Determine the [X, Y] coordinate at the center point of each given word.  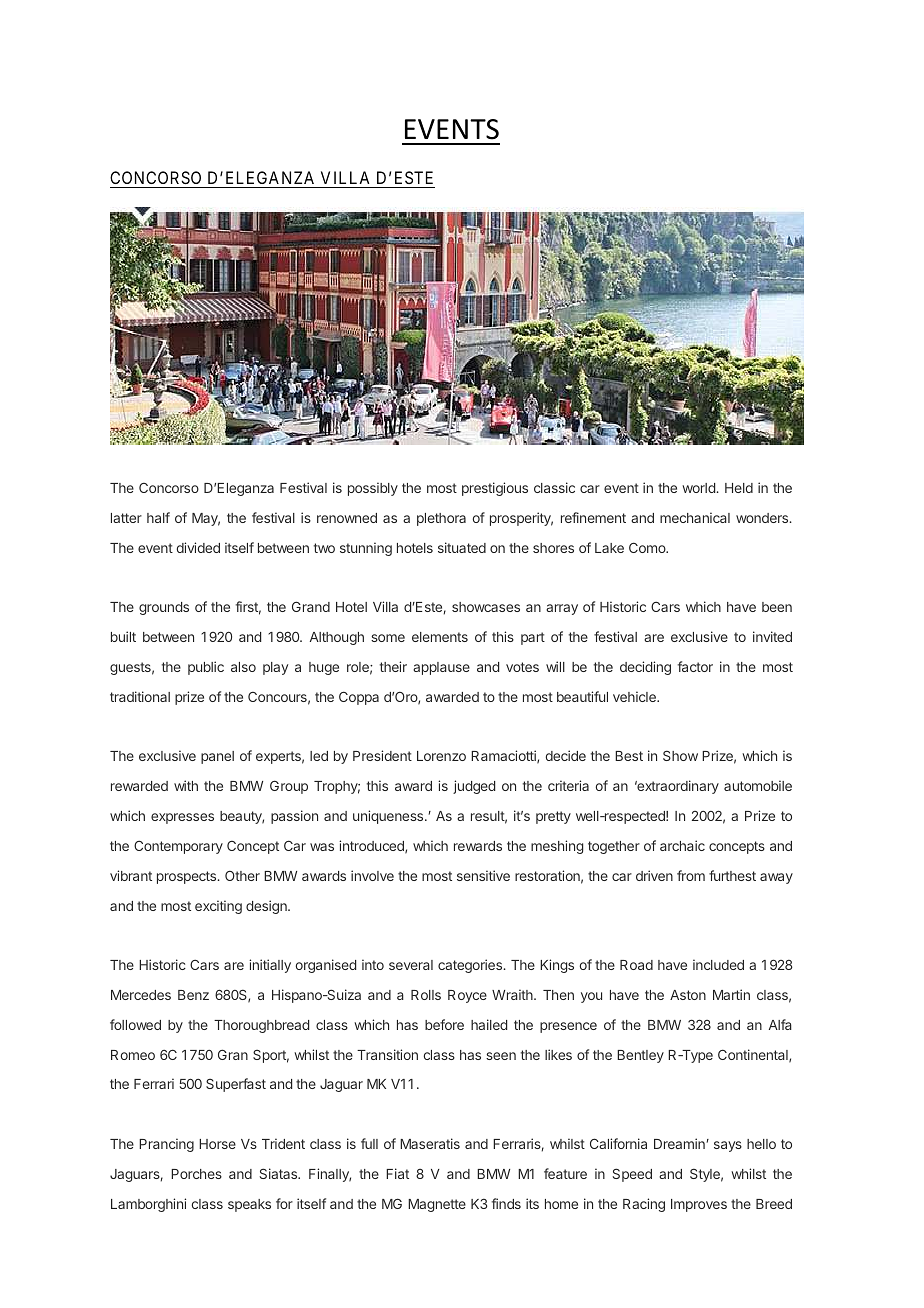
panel [217, 757]
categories [471, 966]
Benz [193, 995]
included [718, 964]
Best [629, 756]
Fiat [397, 1173]
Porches [196, 1174]
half [158, 517]
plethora [441, 519]
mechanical [695, 517]
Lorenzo [441, 756]
